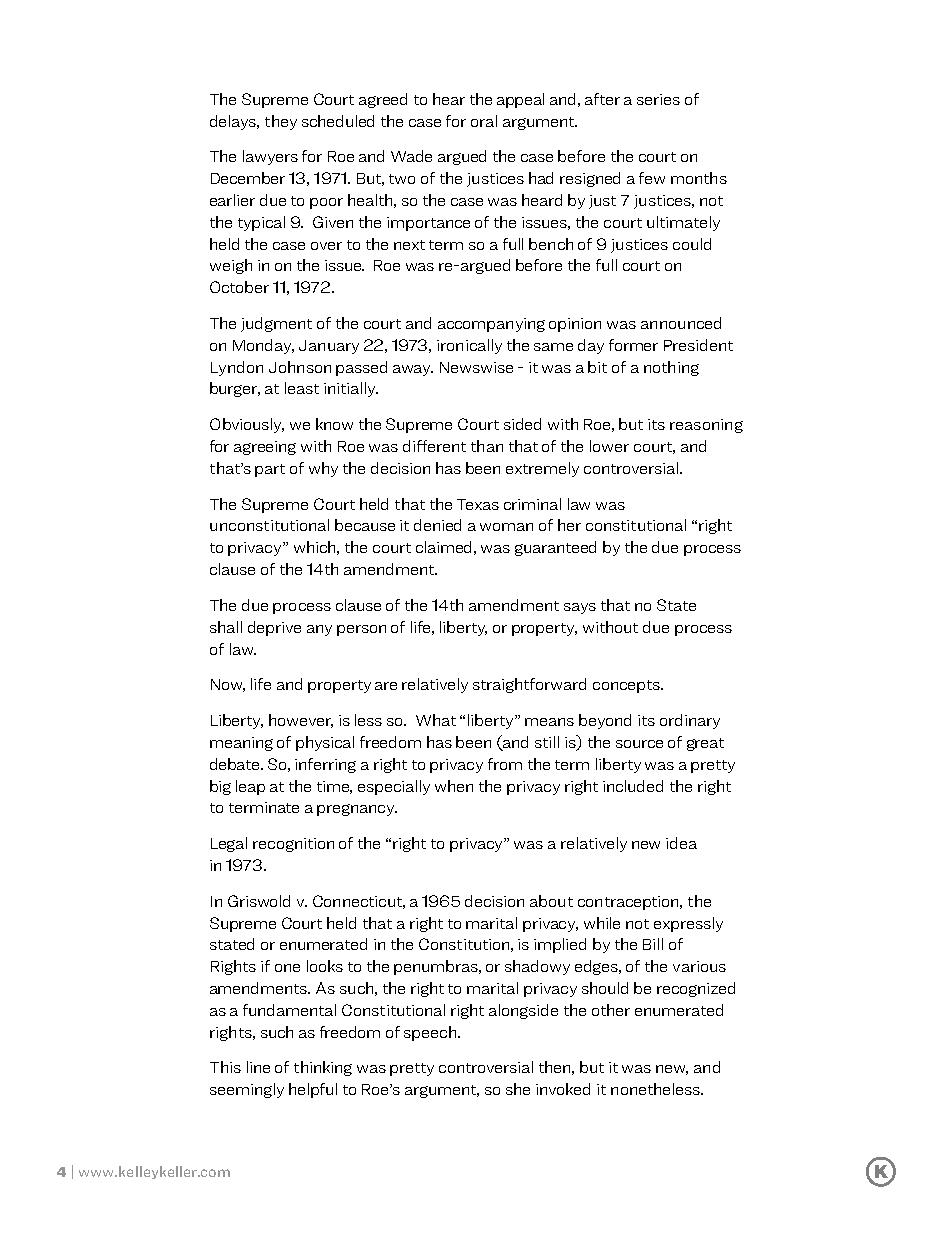 This screenshot has height=1233, width=952. Describe the element at coordinates (300, 367) in the screenshot. I see `Johnson` at that location.
